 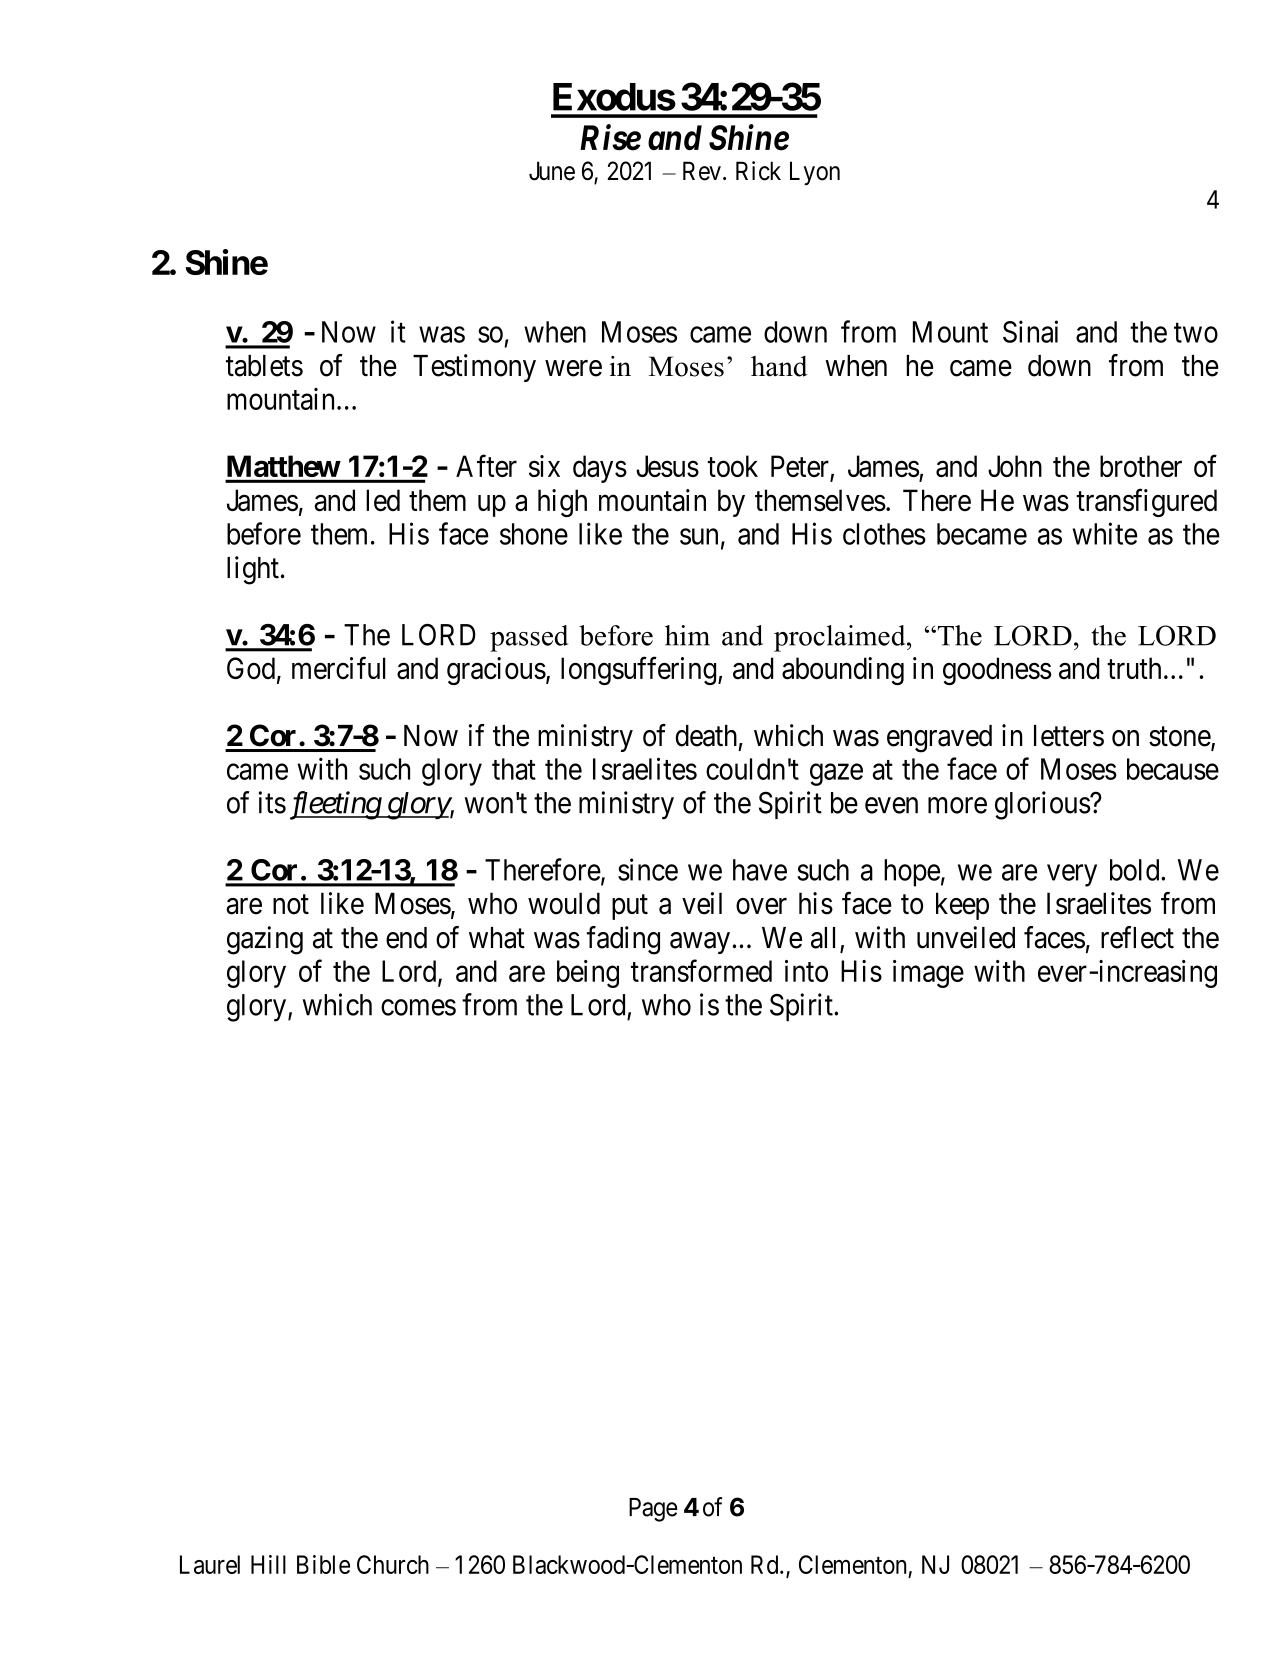 I want to click on June, so click(x=552, y=171).
